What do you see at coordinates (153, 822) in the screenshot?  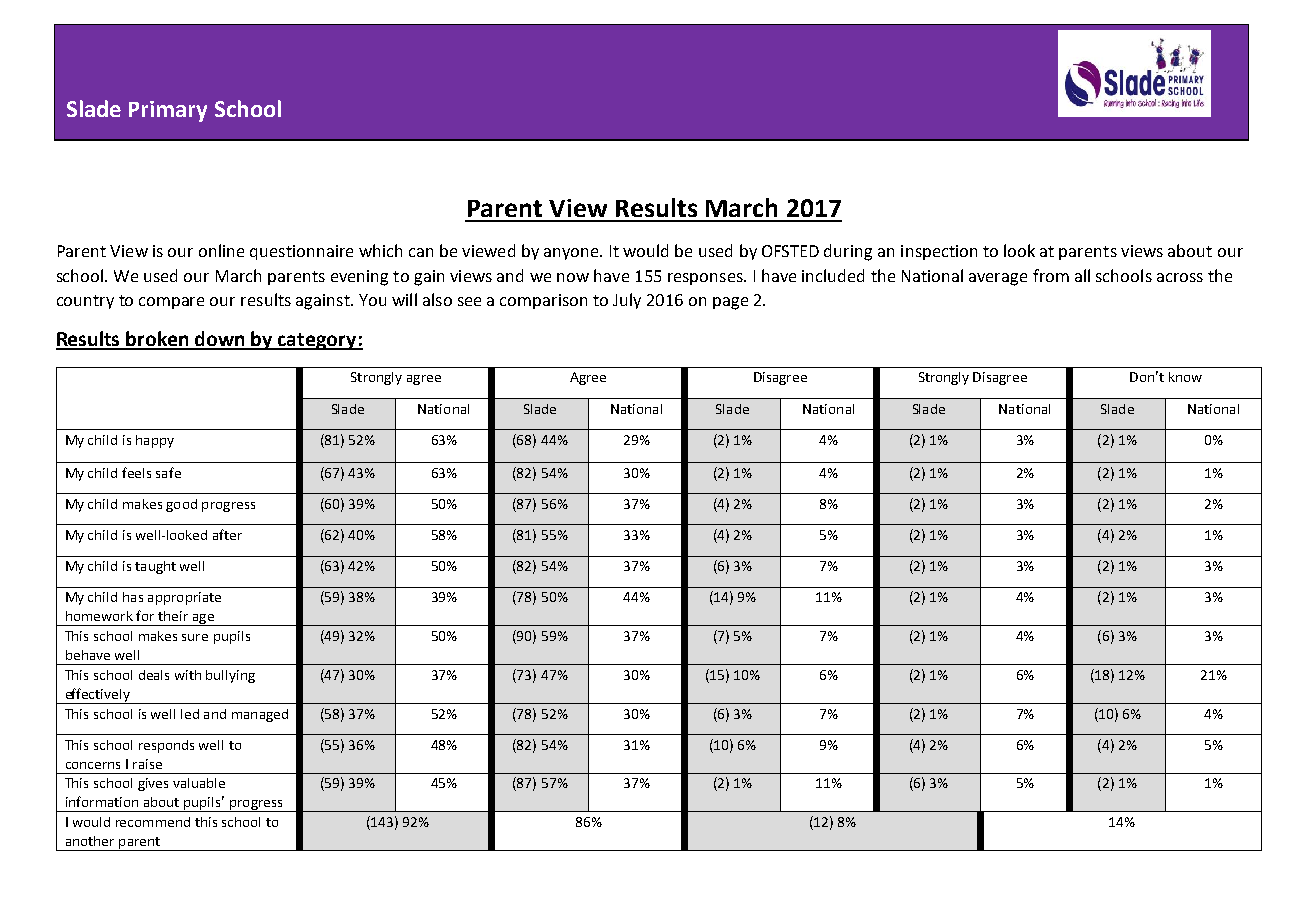 I see `recommend` at bounding box center [153, 822].
